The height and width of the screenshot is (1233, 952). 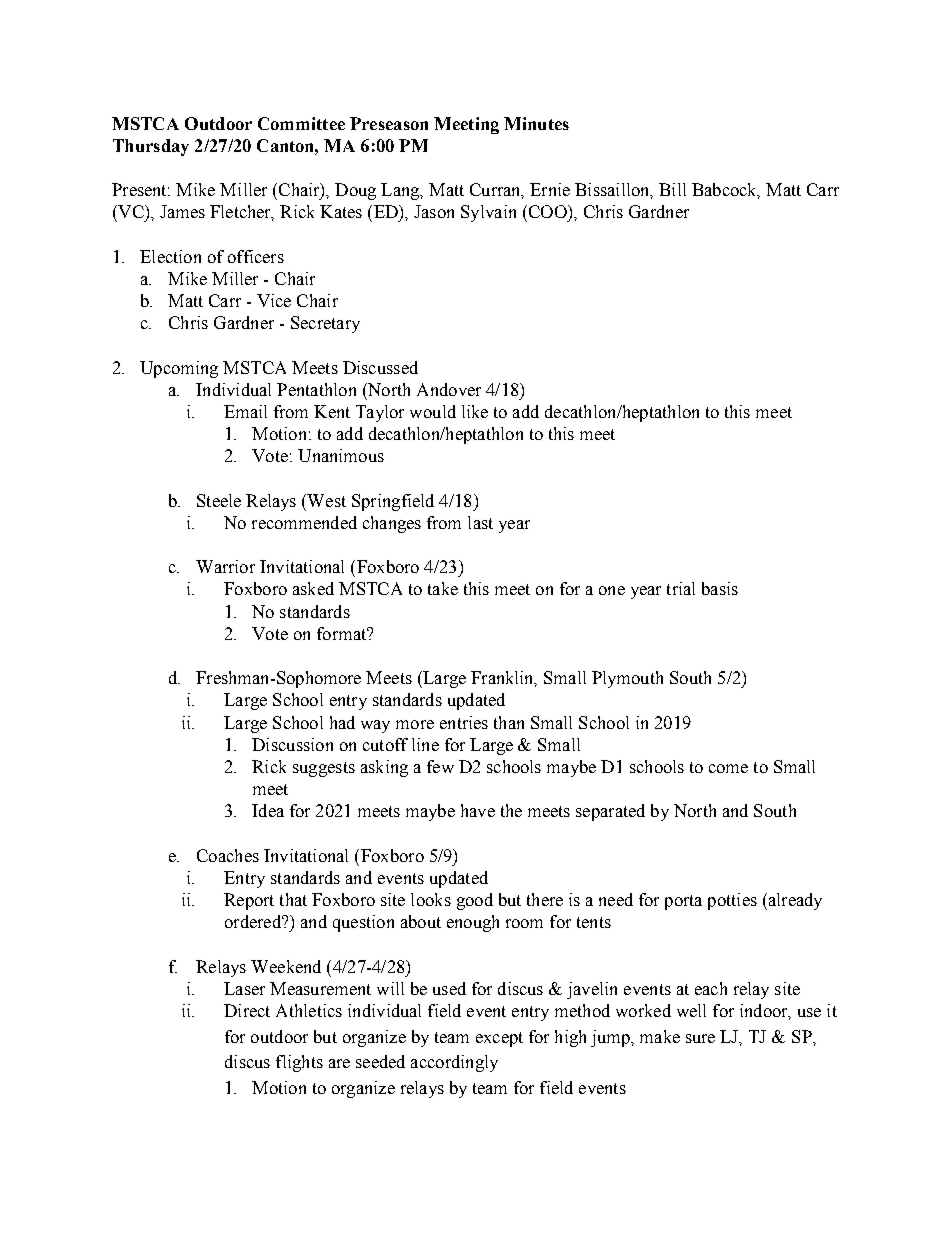 What do you see at coordinates (672, 189) in the screenshot?
I see `Bill` at bounding box center [672, 189].
